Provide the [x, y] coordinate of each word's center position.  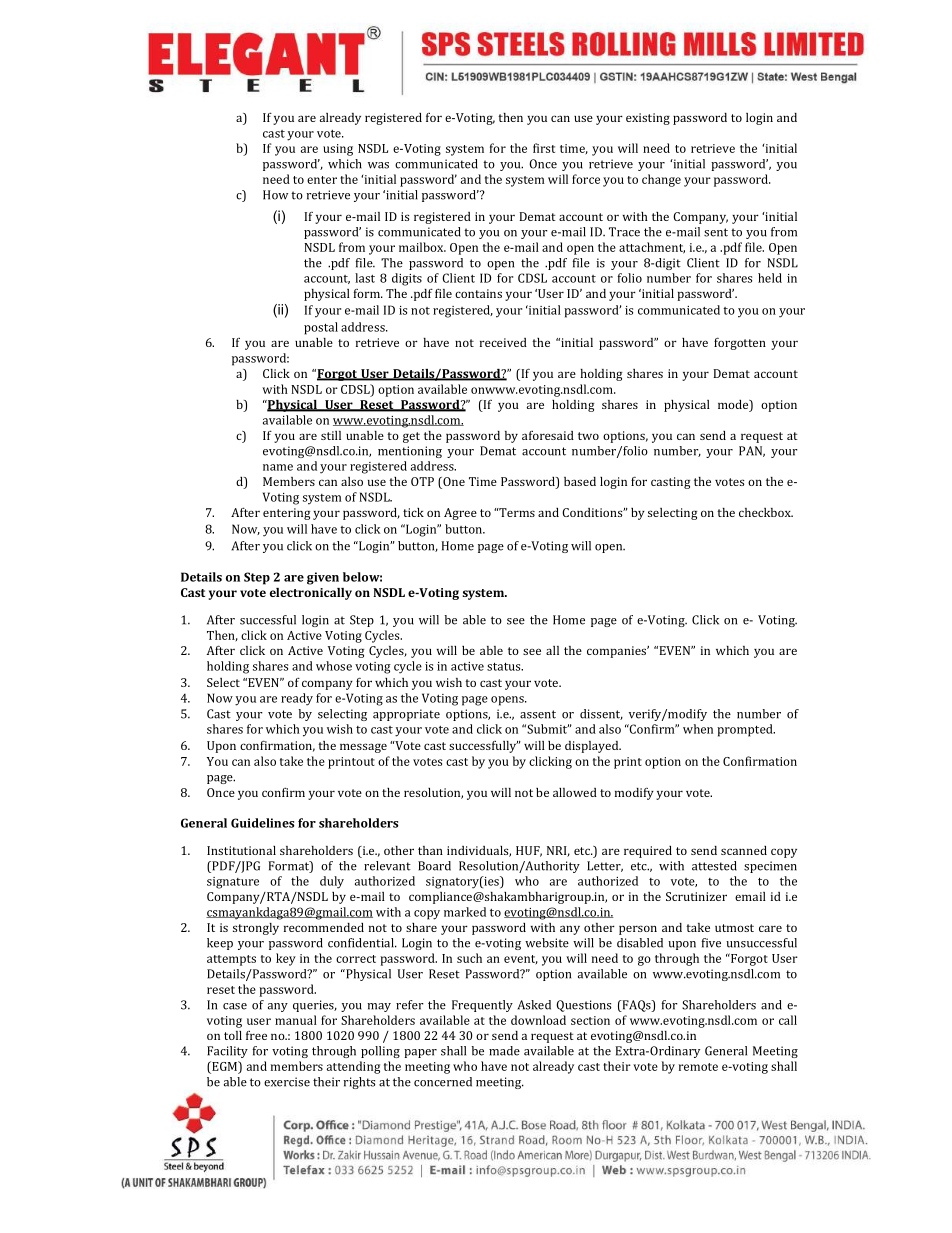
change [661, 180]
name [278, 467]
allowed [575, 792]
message [363, 748]
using [338, 150]
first [544, 148]
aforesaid [548, 435]
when [698, 729]
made [504, 1051]
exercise [287, 1082]
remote [698, 1067]
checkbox [766, 512]
